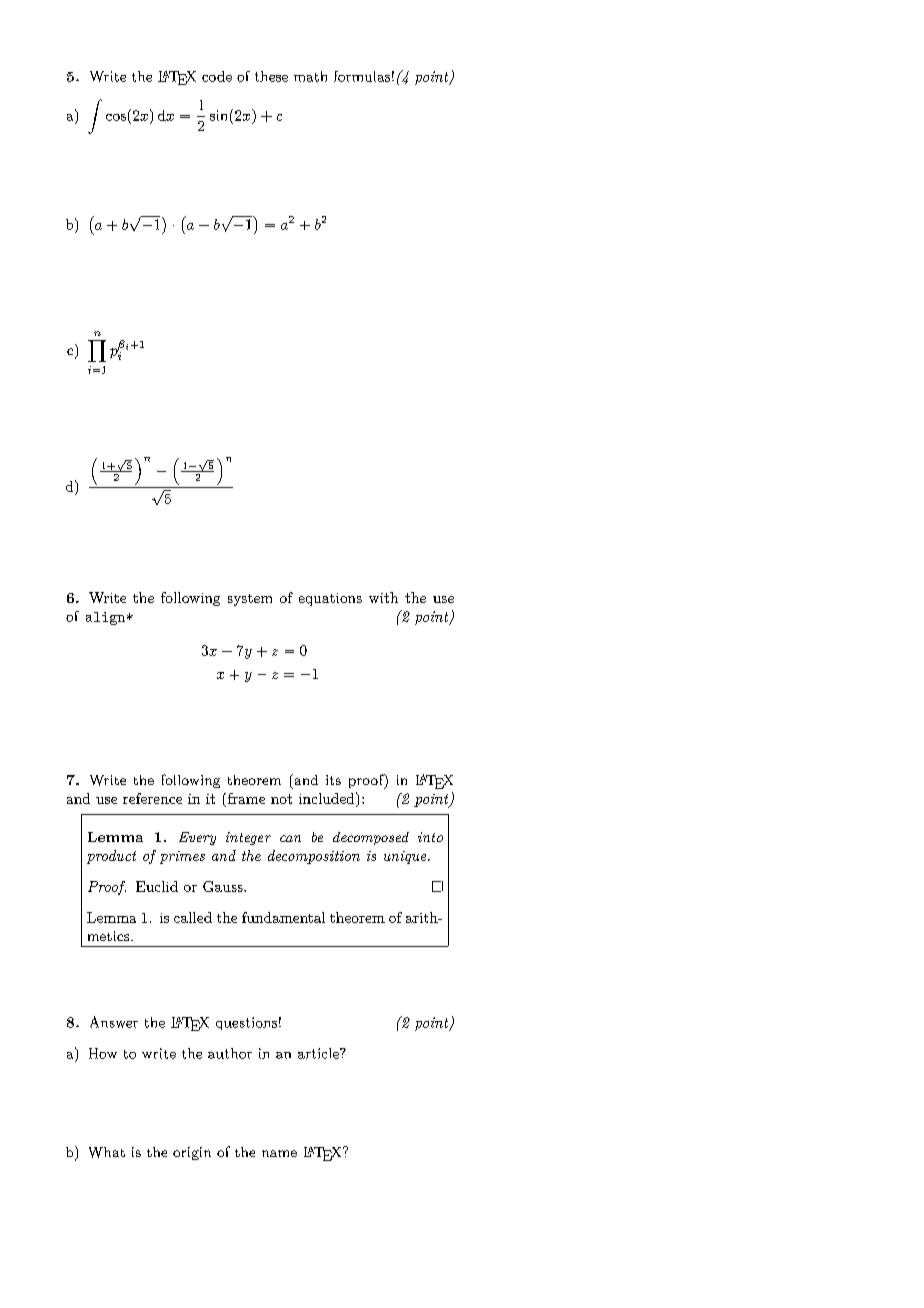 This screenshot has height=1308, width=924. I want to click on What, so click(107, 1152).
